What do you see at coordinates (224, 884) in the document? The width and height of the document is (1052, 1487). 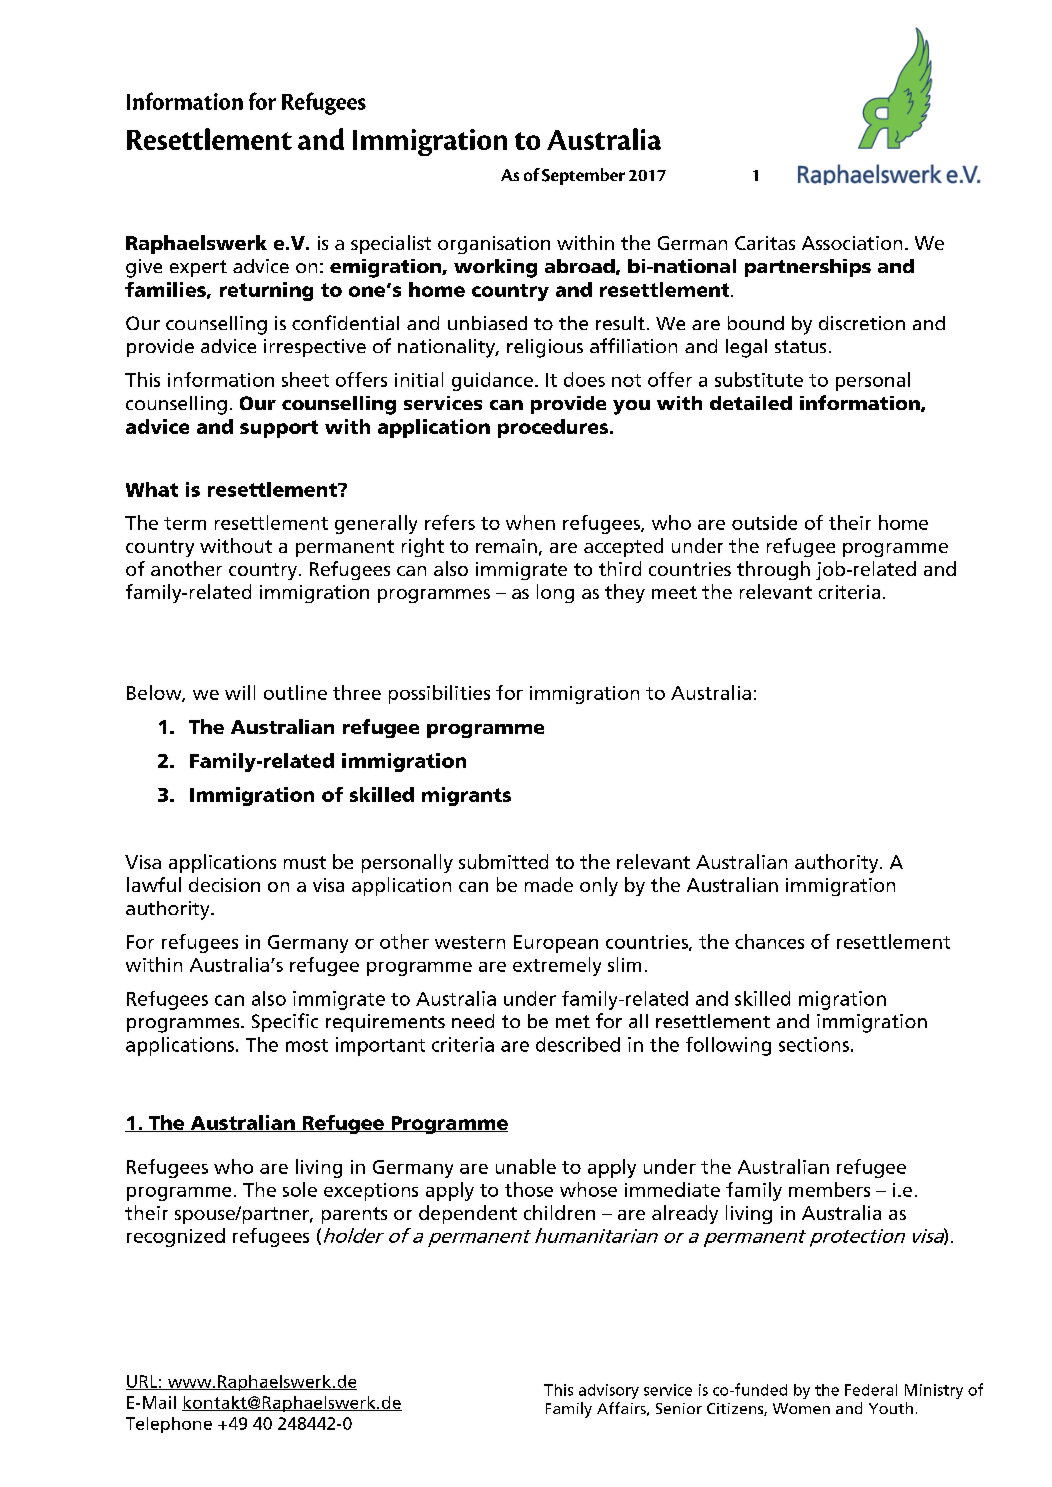 I see `decision` at bounding box center [224, 884].
